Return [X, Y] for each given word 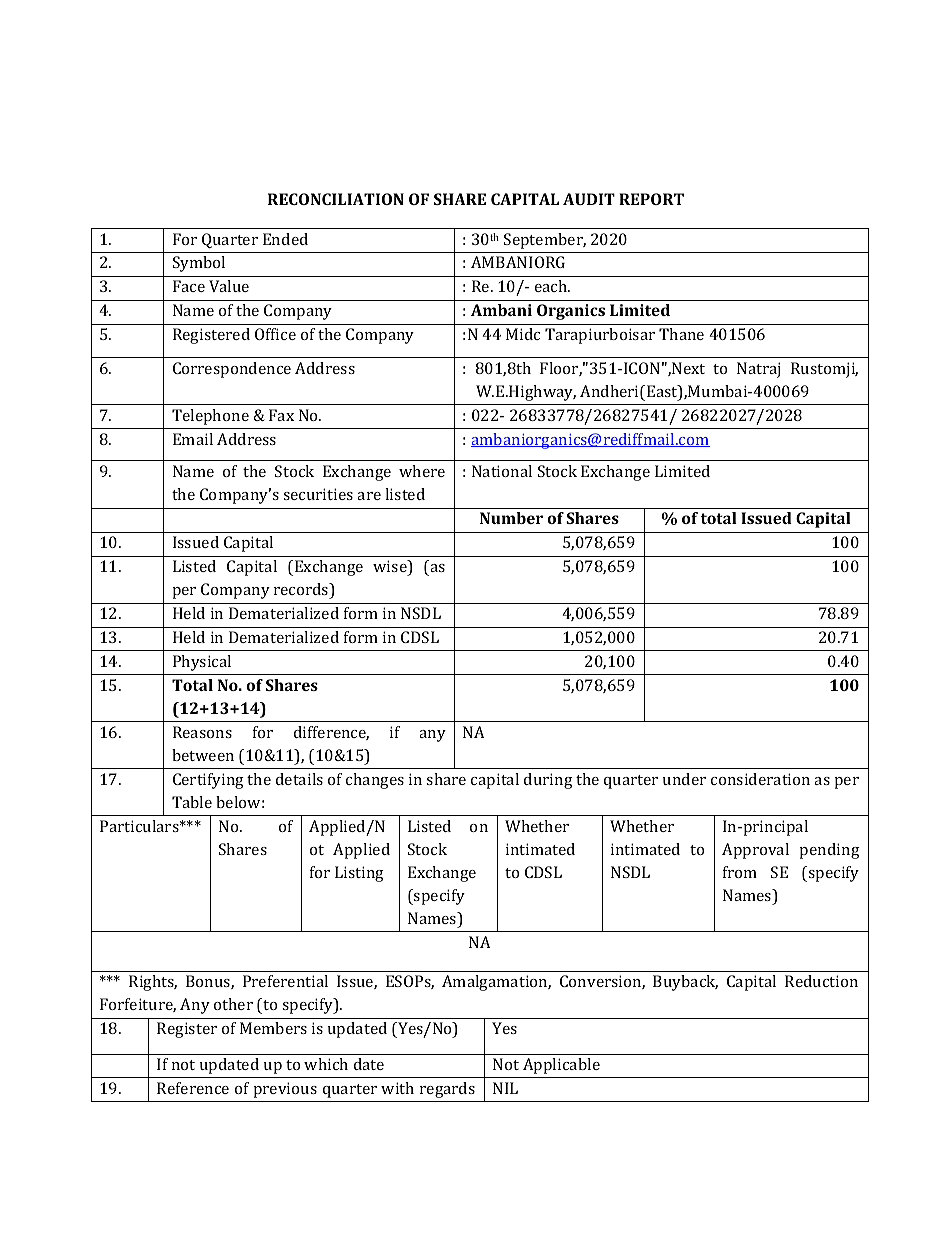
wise [391, 567]
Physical [202, 663]
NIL [505, 1088]
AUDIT [589, 199]
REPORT [651, 199]
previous [285, 1090]
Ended [285, 239]
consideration [760, 779]
